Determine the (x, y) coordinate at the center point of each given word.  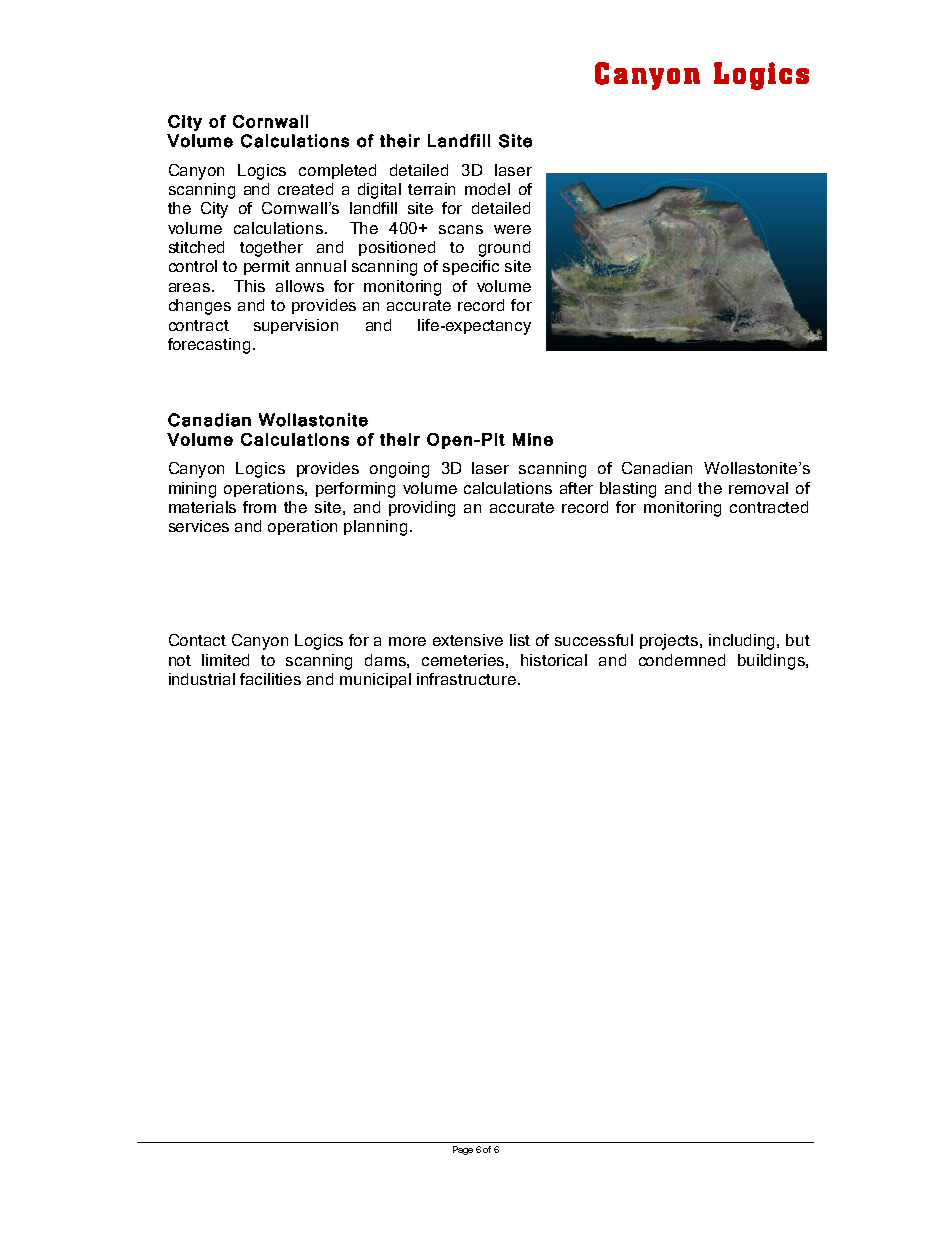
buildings (772, 662)
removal (758, 488)
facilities (270, 679)
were (512, 229)
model (487, 189)
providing (422, 509)
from (259, 507)
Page (463, 1150)
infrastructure (468, 679)
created (305, 189)
